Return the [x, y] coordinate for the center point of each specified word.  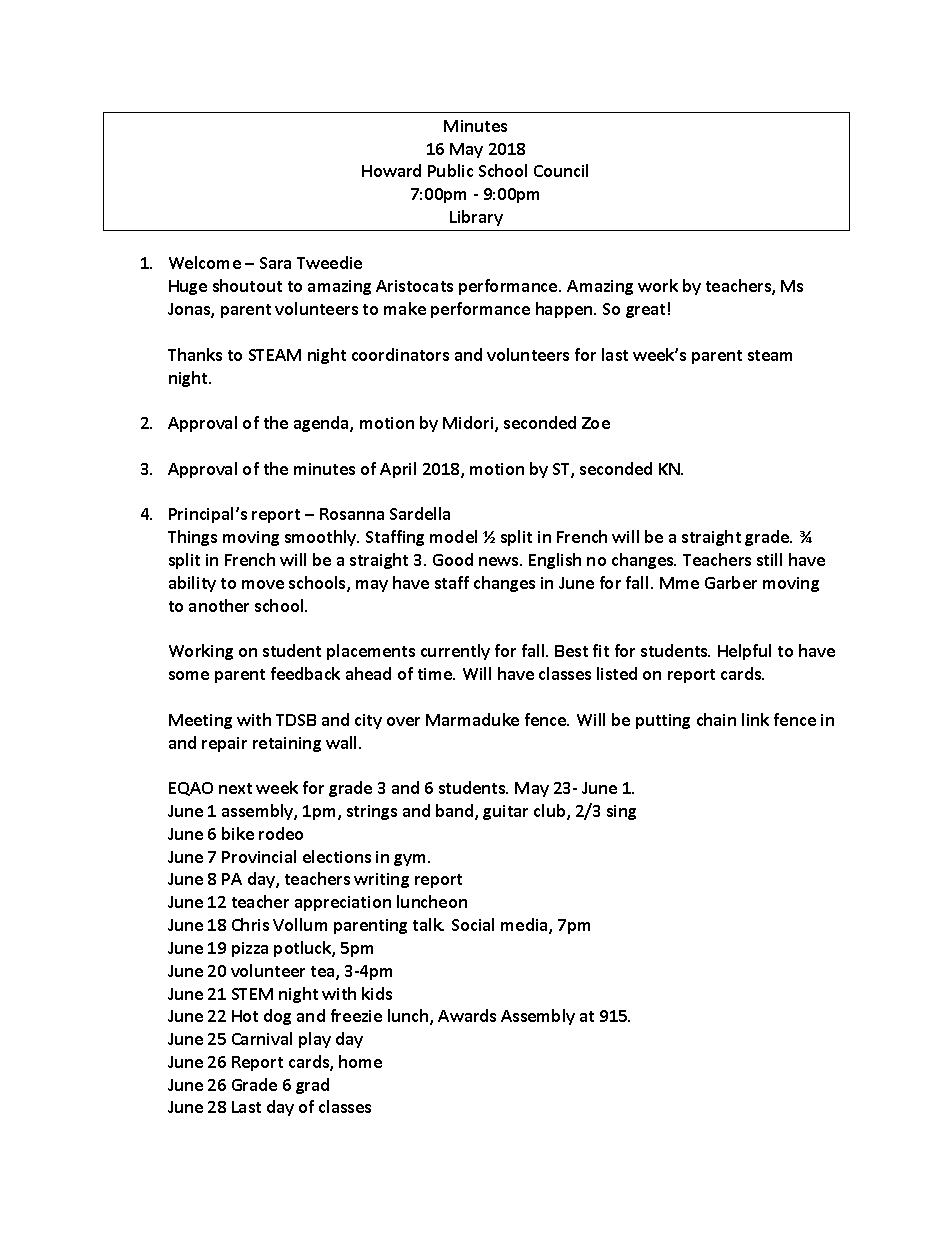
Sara [275, 263]
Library [476, 218]
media [525, 926]
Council [561, 170]
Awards [467, 1015]
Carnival [262, 1038]
